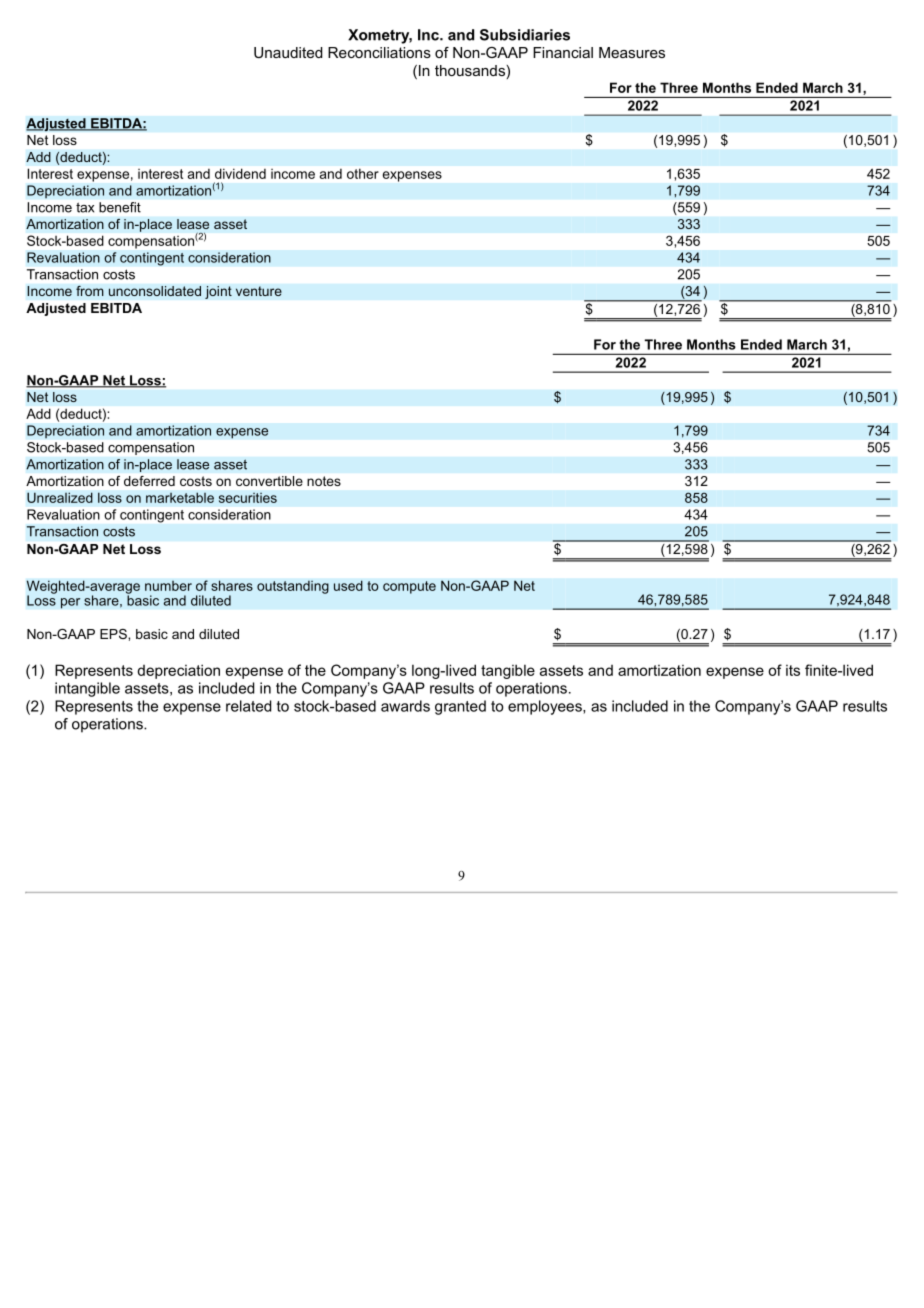  I want to click on Measures, so click(632, 52).
